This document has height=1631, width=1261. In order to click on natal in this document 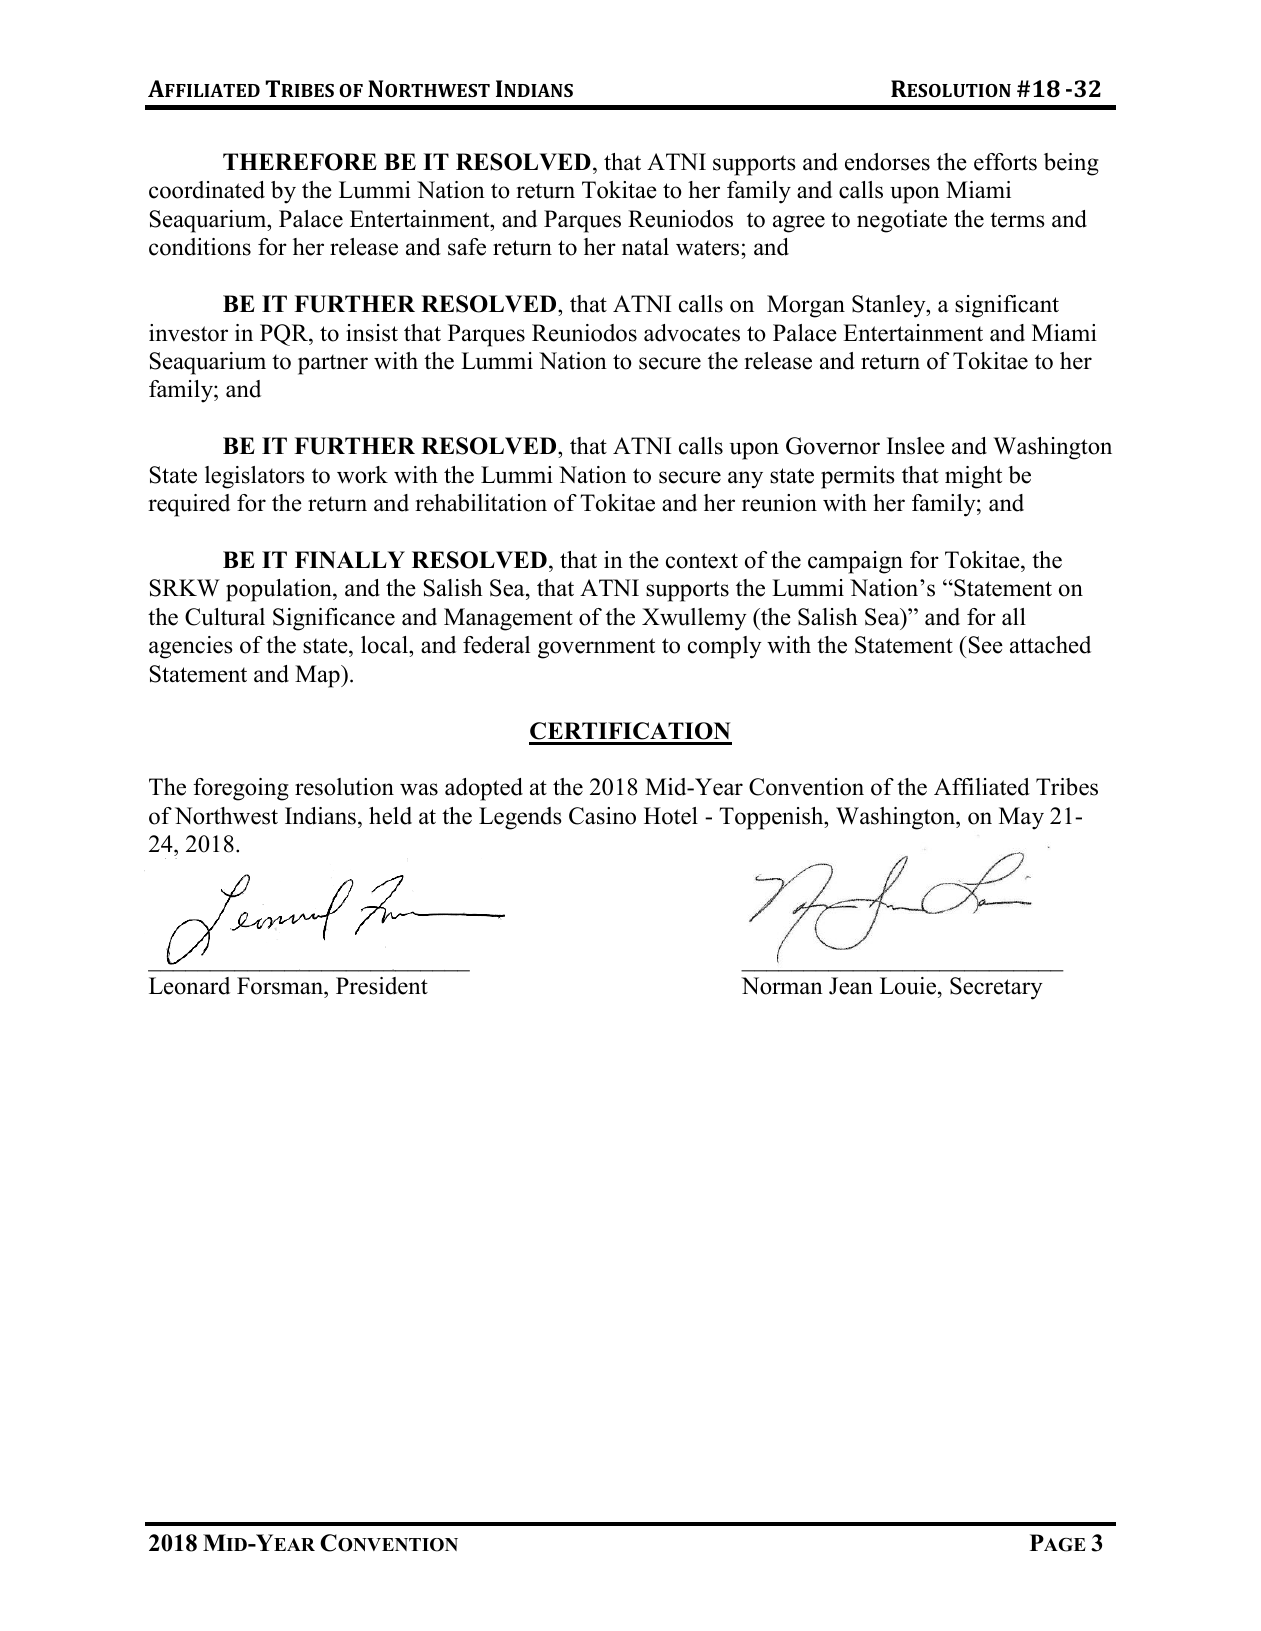, I will do `click(645, 247)`.
